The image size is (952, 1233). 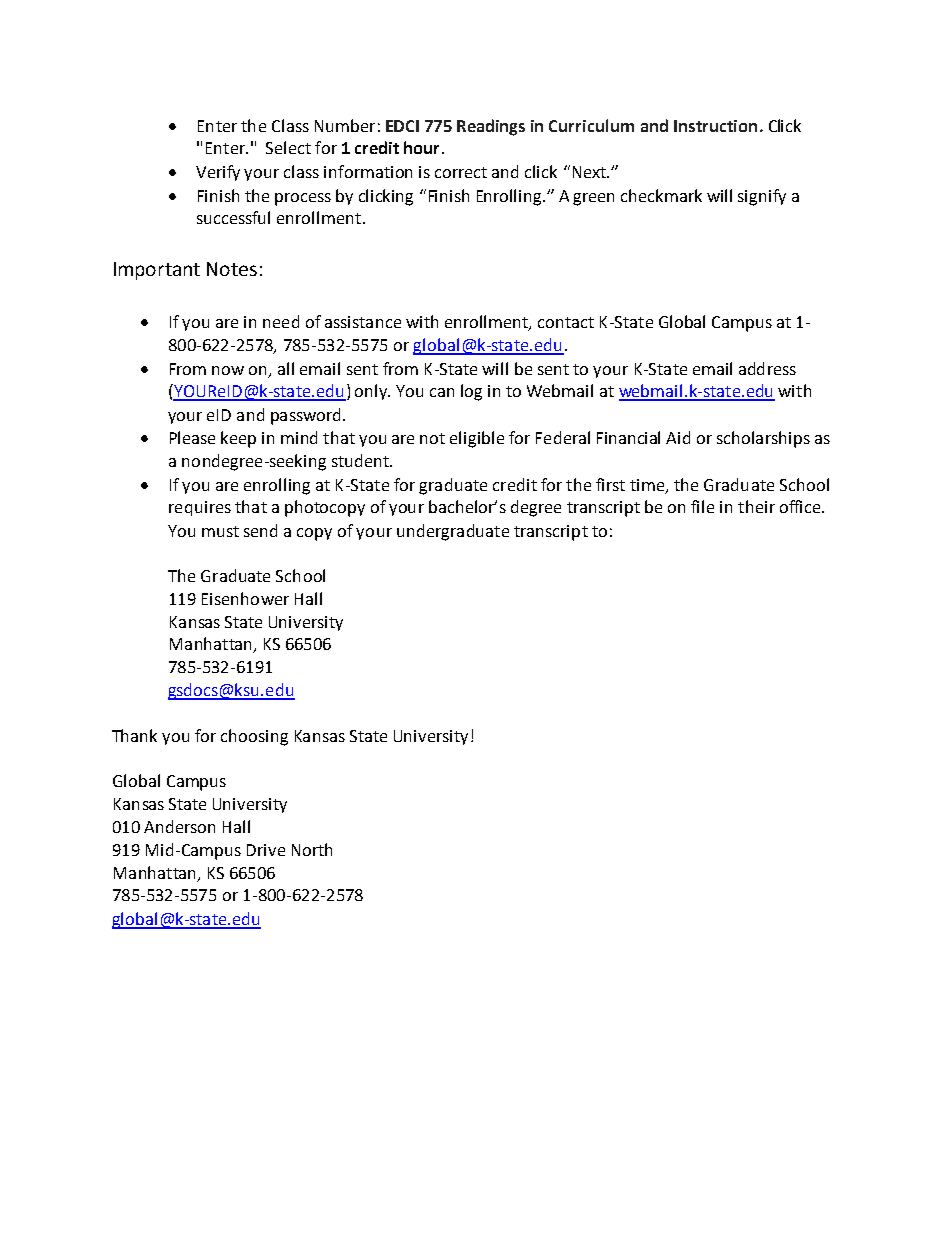 What do you see at coordinates (312, 849) in the page?
I see `North` at bounding box center [312, 849].
